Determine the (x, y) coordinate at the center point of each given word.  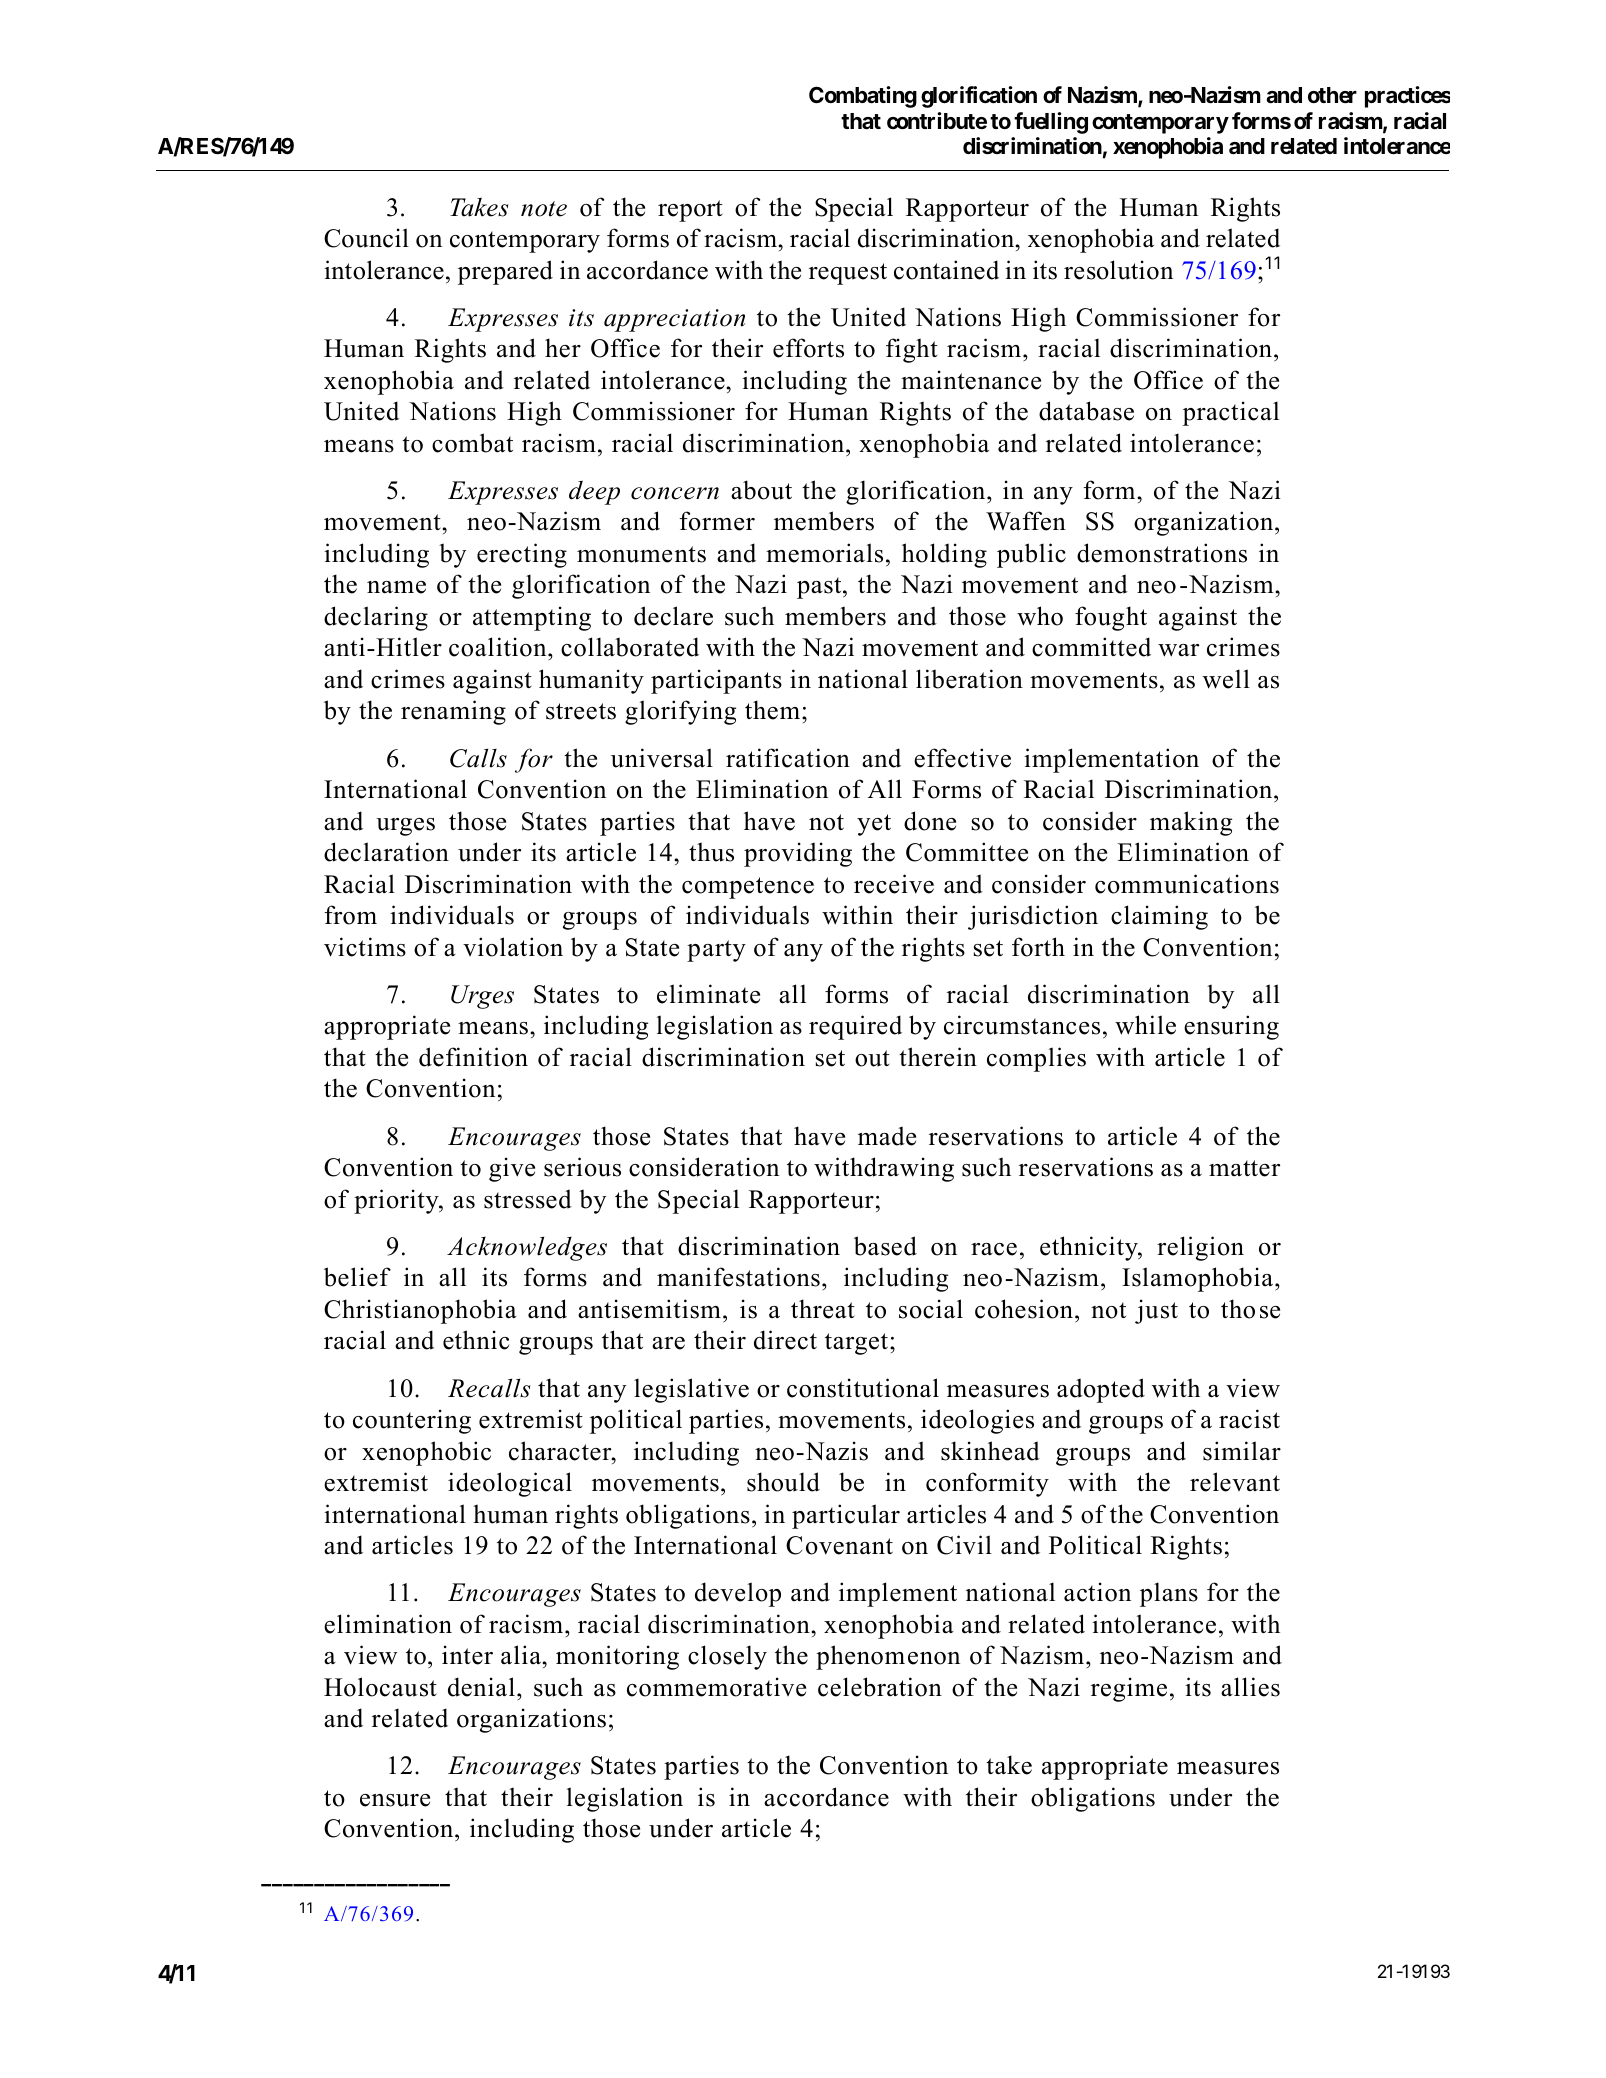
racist (1249, 1419)
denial (481, 1687)
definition (473, 1057)
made (887, 1136)
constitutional (863, 1388)
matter (1244, 1168)
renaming (453, 712)
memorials (824, 553)
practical (1231, 413)
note (544, 209)
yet (874, 825)
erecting (522, 555)
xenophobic (426, 1453)
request (848, 274)
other (1332, 95)
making (1191, 823)
